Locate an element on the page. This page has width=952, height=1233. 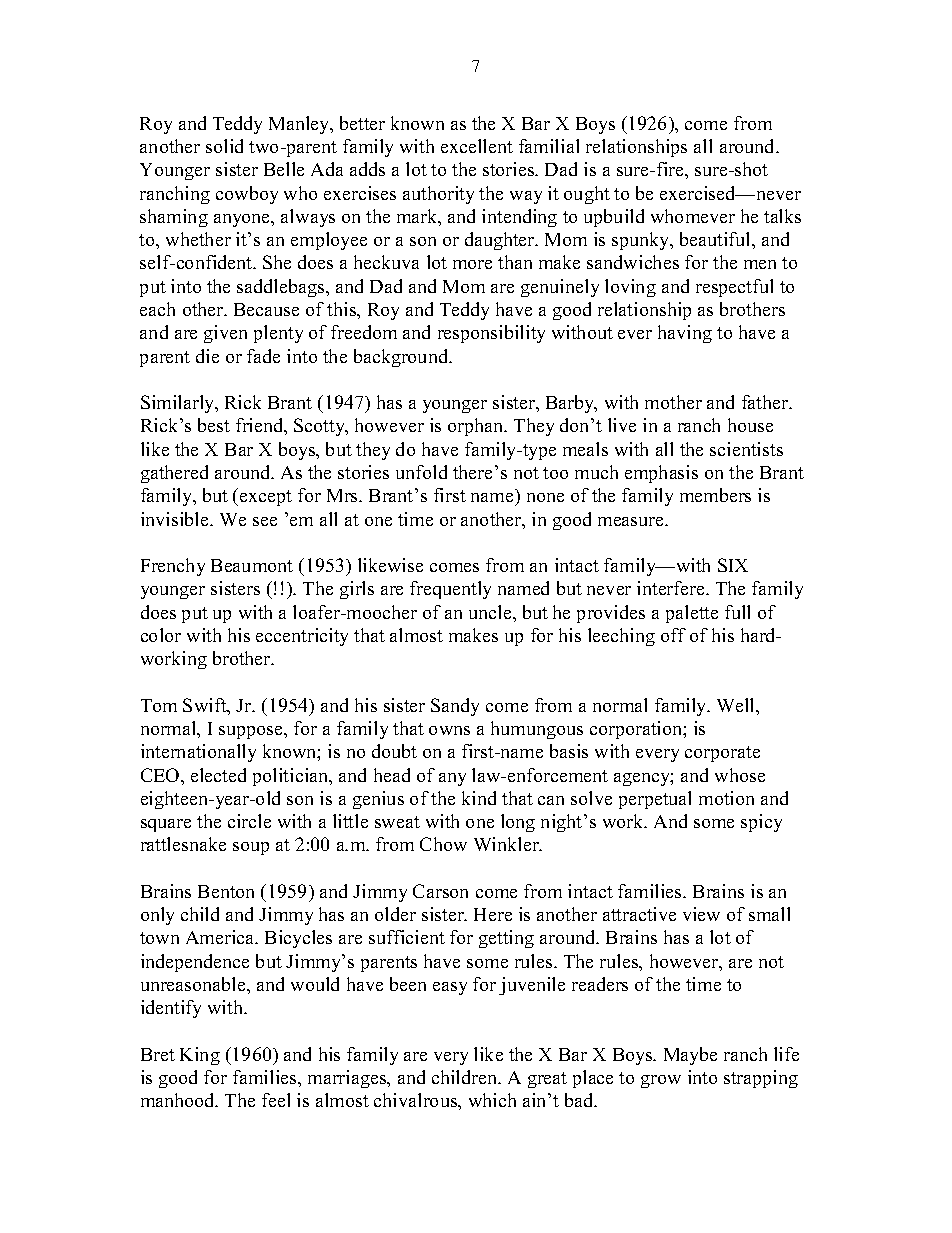
elected is located at coordinates (218, 775).
